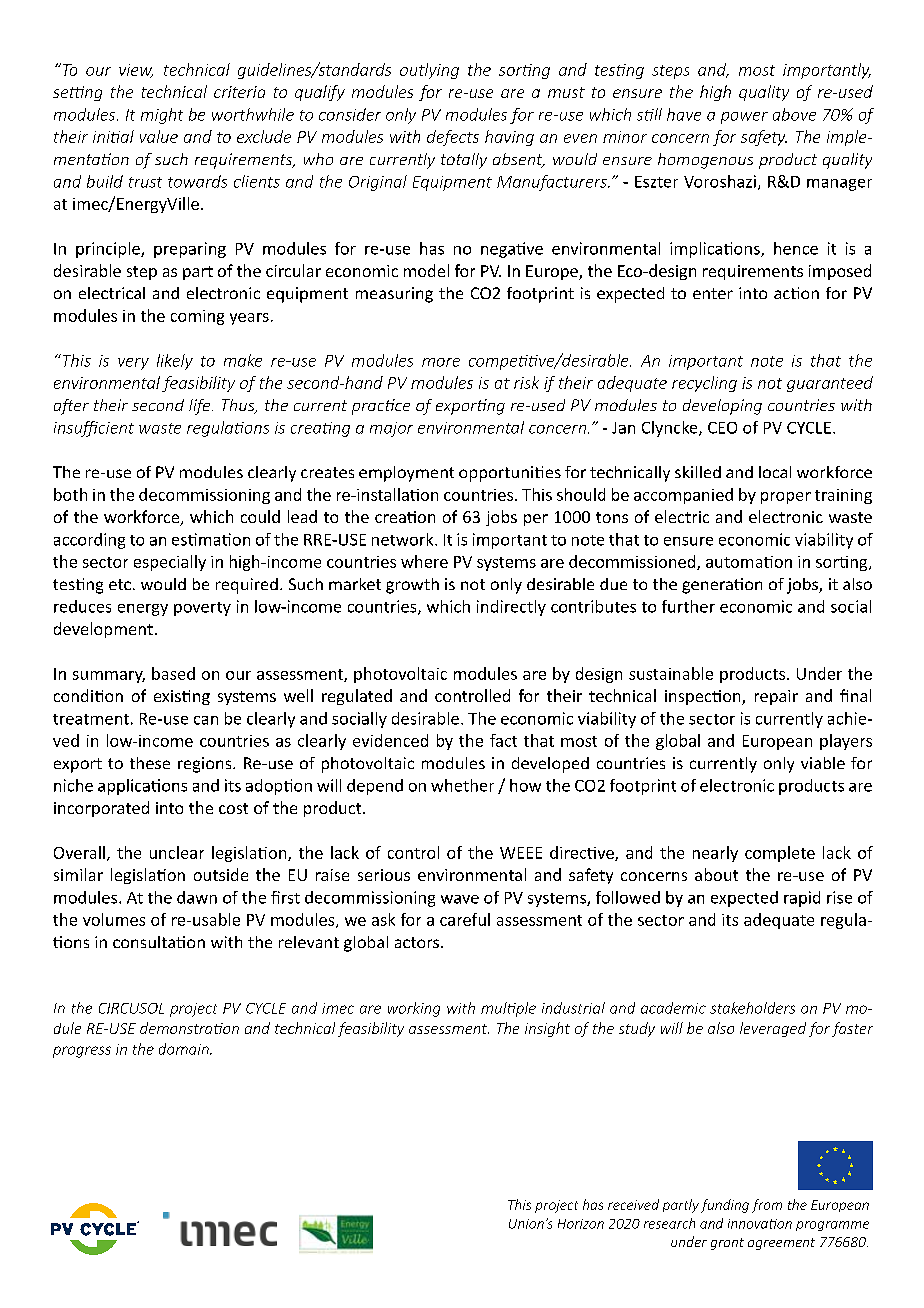 The image size is (924, 1308). What do you see at coordinates (162, 116) in the page?
I see `might` at bounding box center [162, 116].
